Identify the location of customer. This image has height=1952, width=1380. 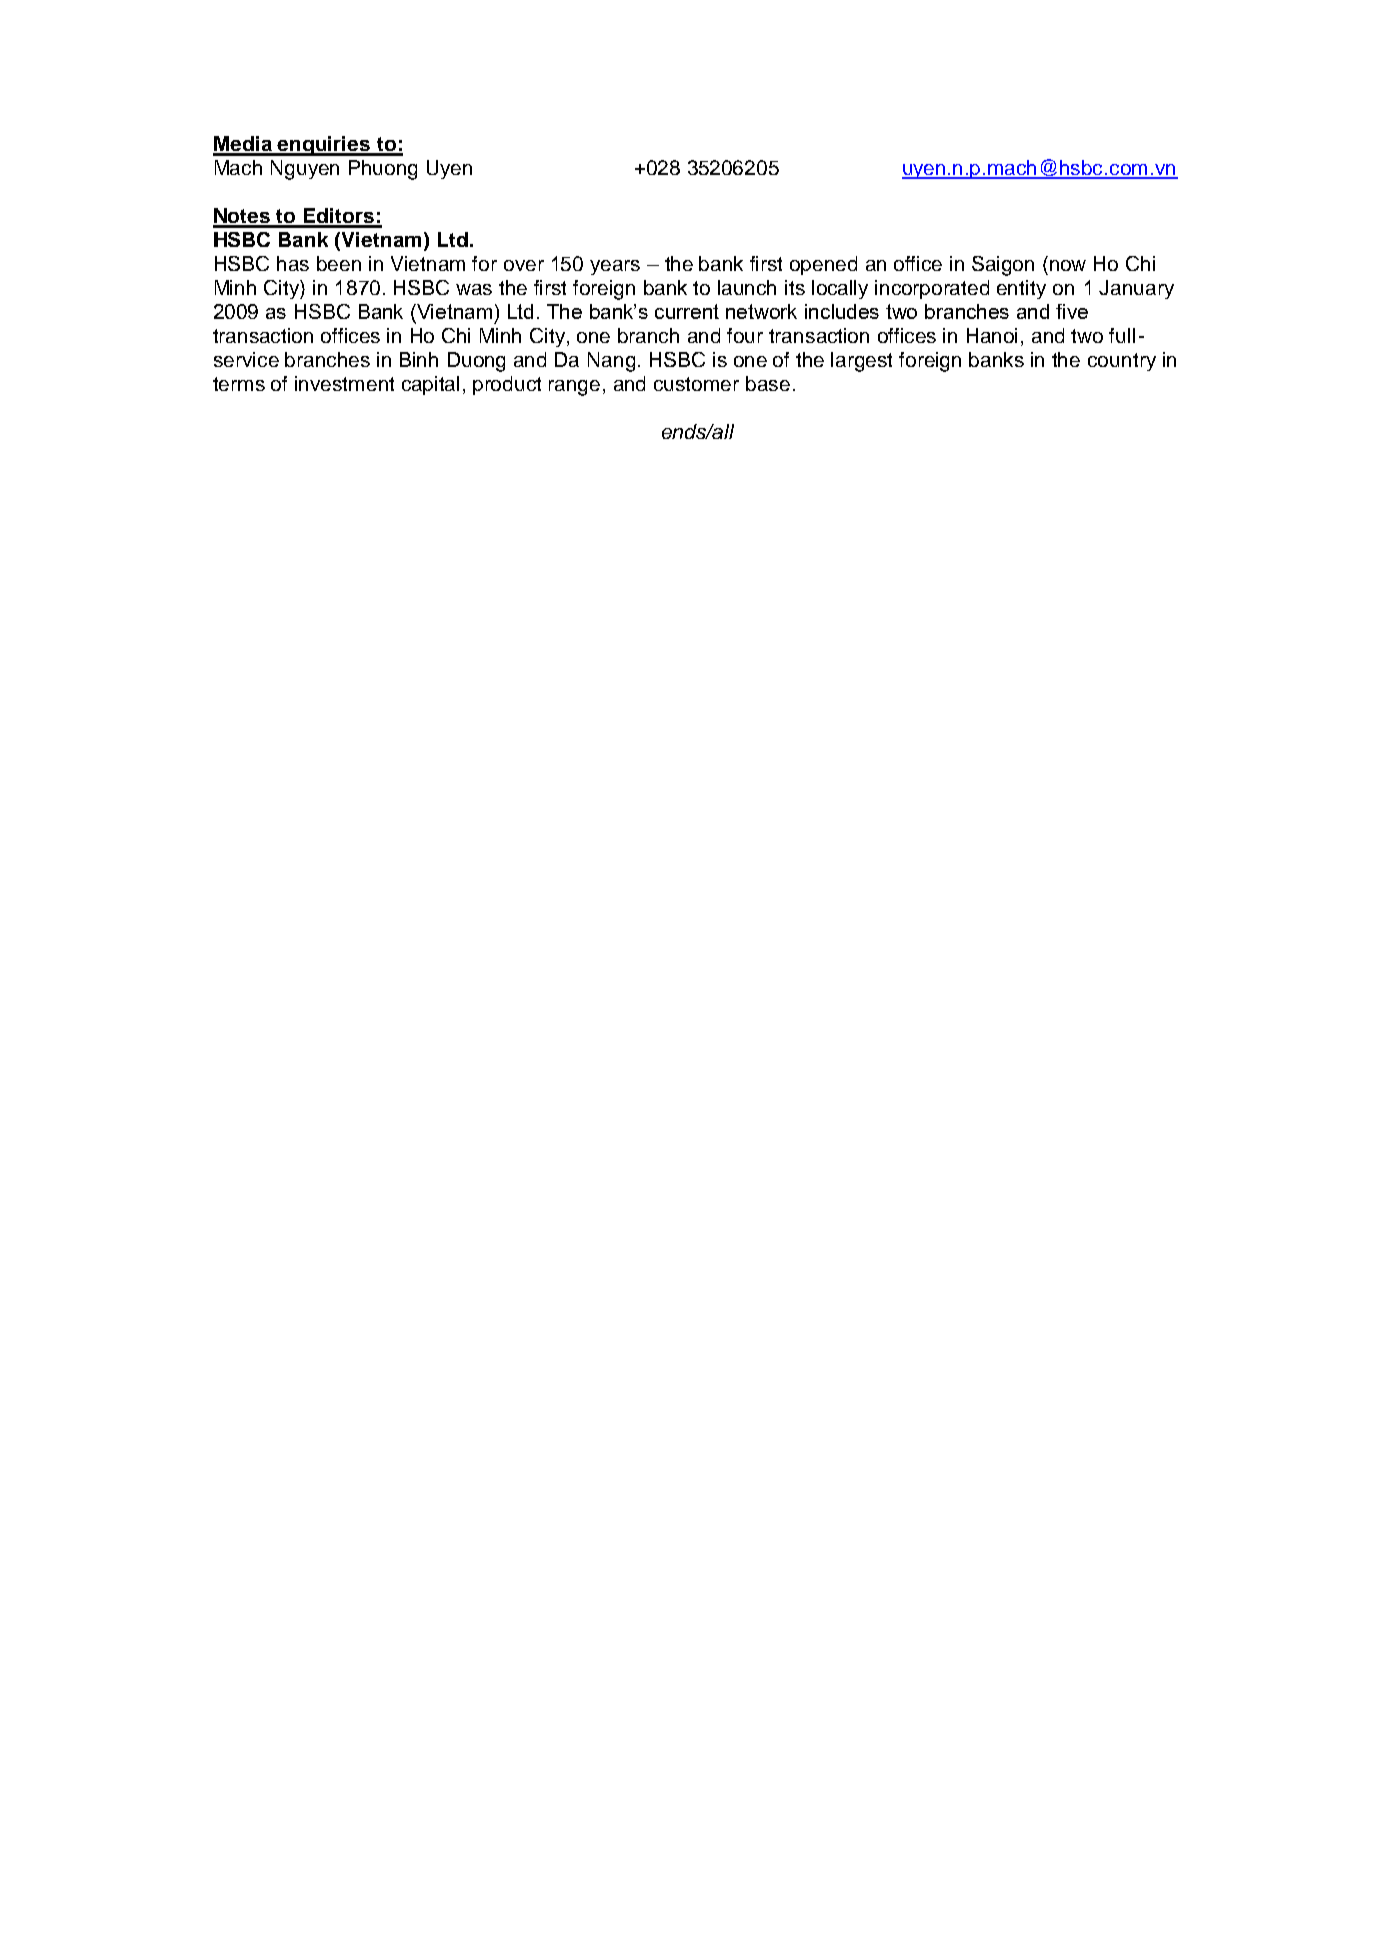
(696, 384).
